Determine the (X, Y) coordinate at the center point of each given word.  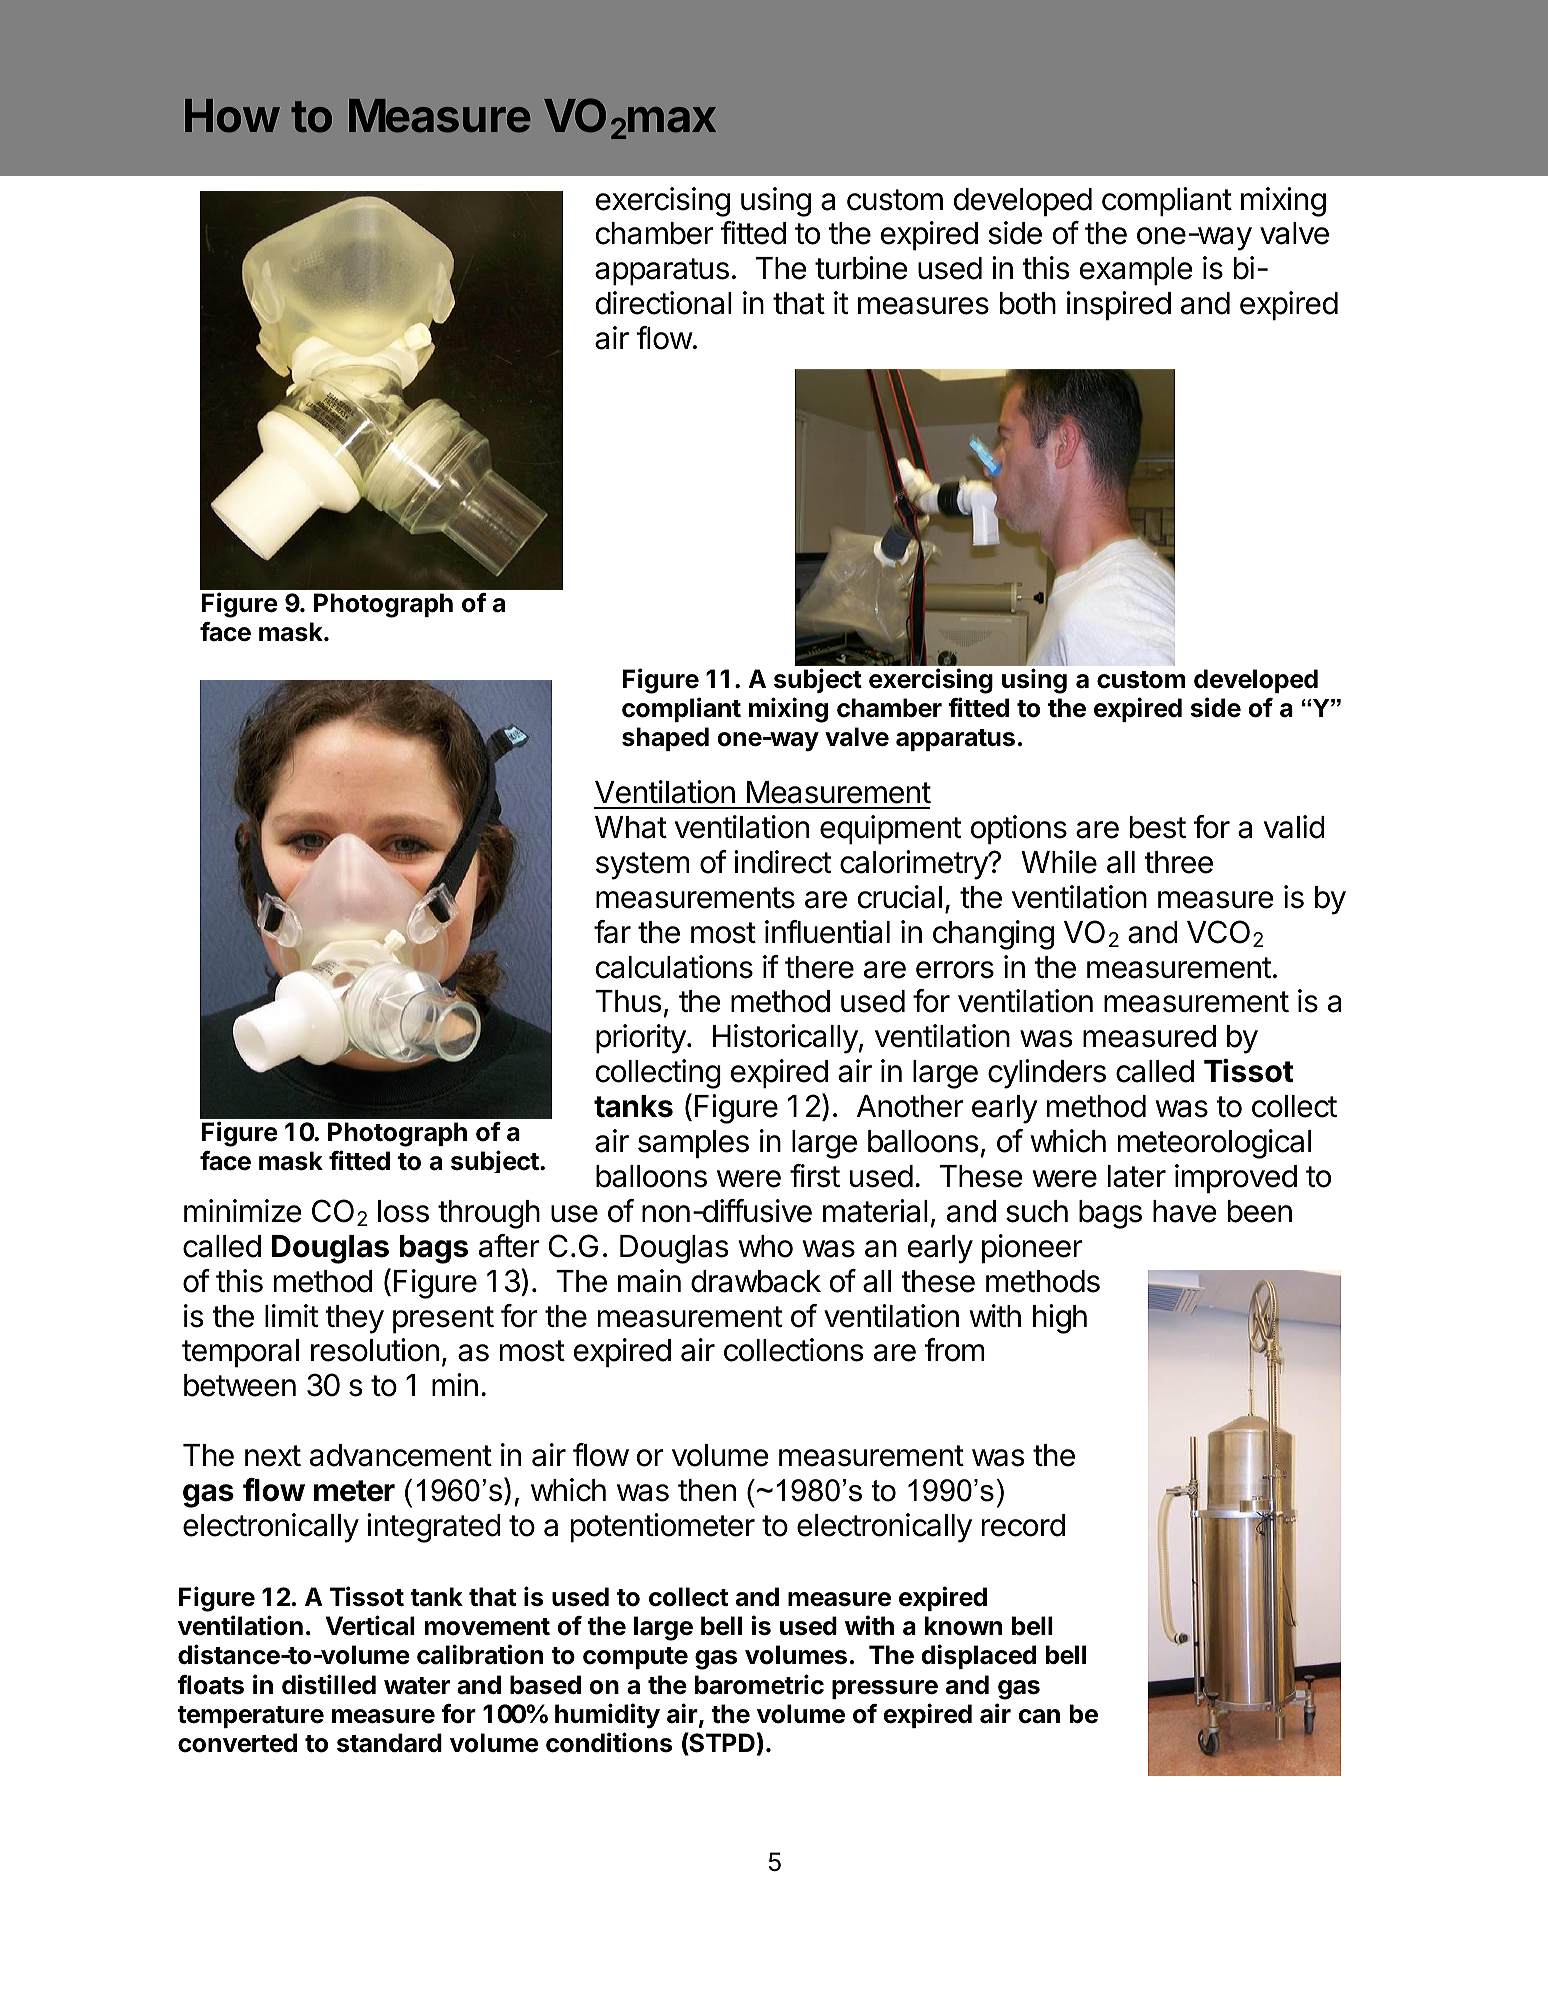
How (232, 116)
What (631, 827)
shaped (665, 739)
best (1158, 827)
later (1137, 1176)
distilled (329, 1684)
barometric (759, 1684)
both (1028, 303)
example (1136, 271)
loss (403, 1211)
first (815, 1176)
